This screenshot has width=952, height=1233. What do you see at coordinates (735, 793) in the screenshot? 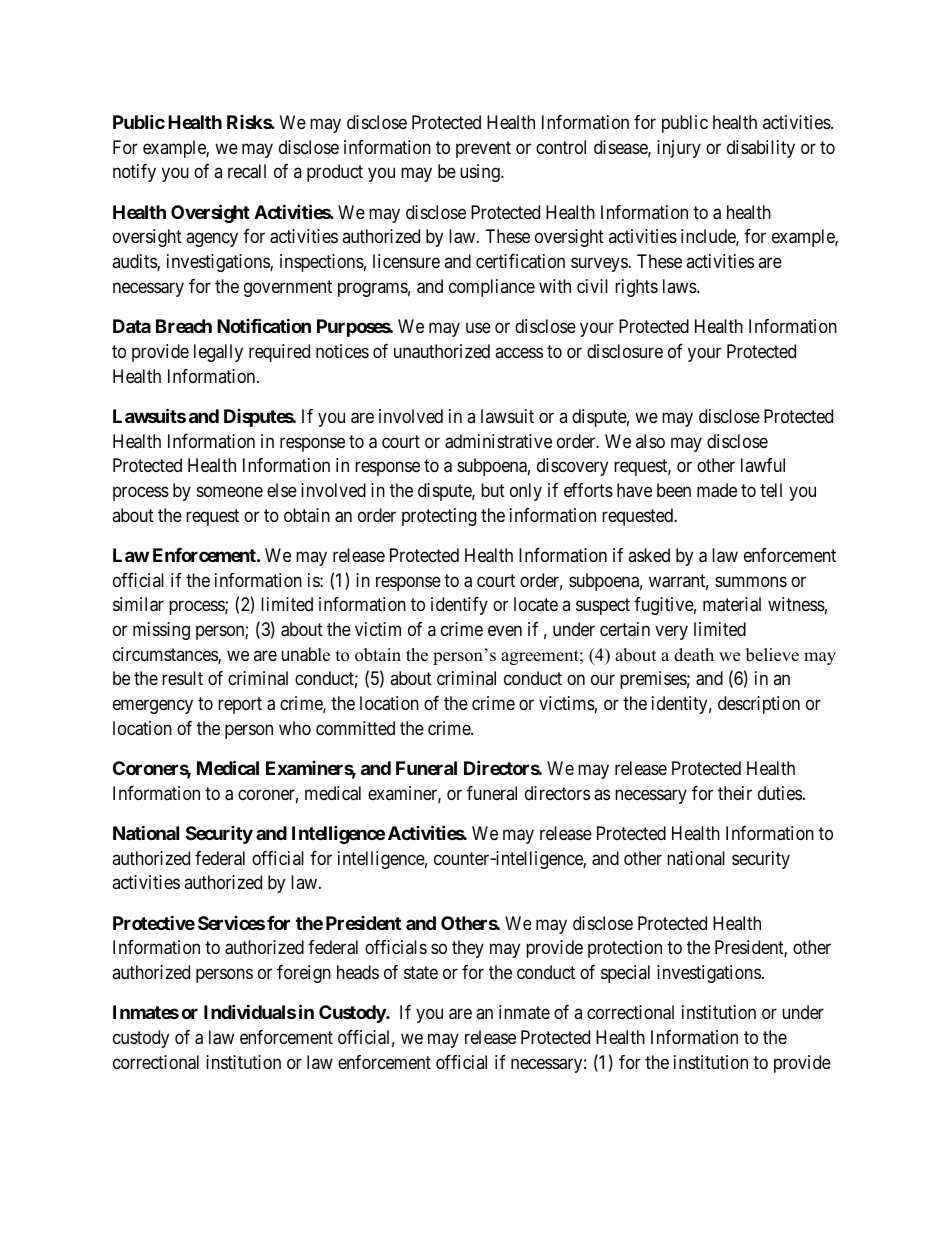
I see `their` at bounding box center [735, 793].
